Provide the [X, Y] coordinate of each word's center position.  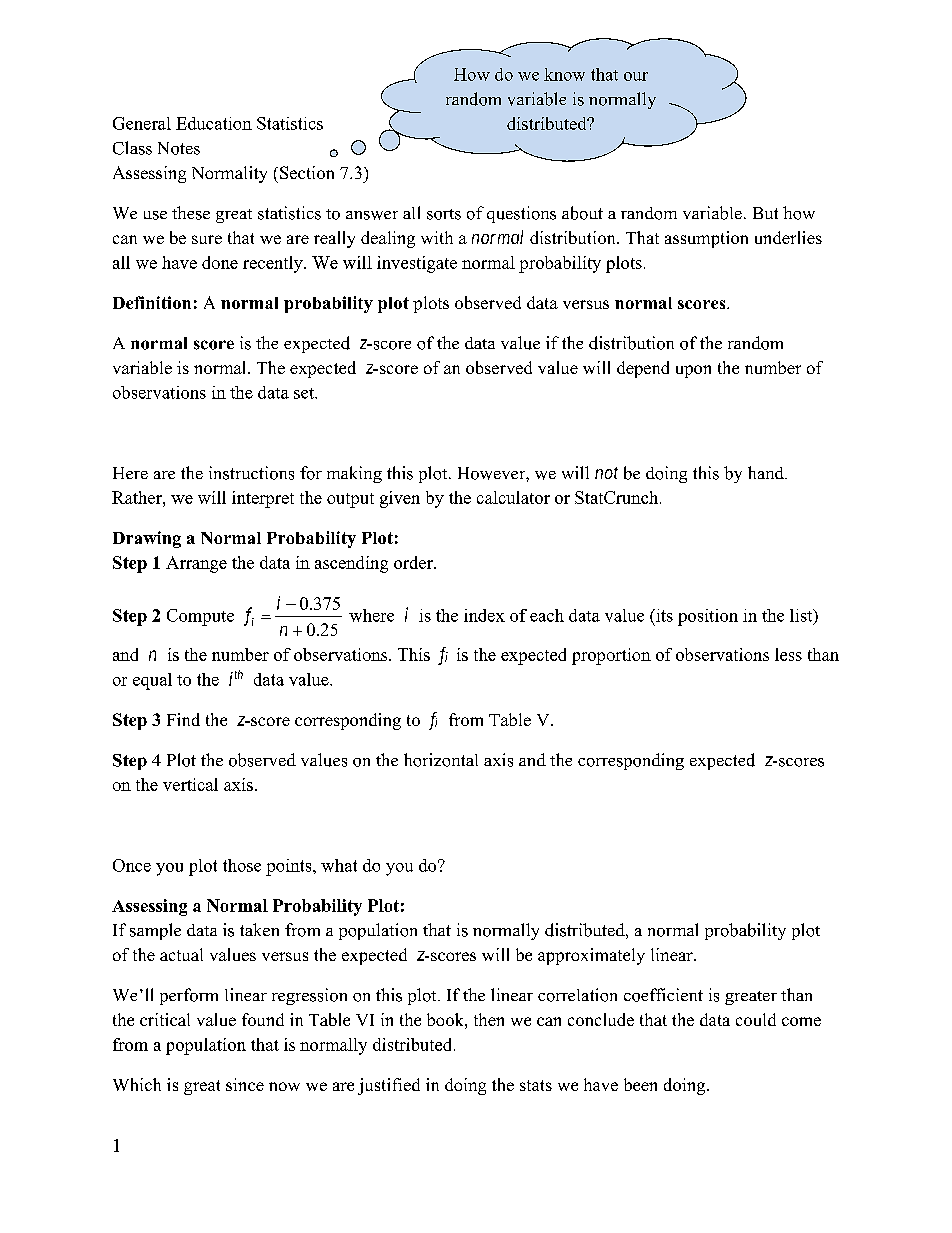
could [756, 1019]
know [564, 74]
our [636, 76]
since [245, 1084]
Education [214, 123]
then [489, 1019]
